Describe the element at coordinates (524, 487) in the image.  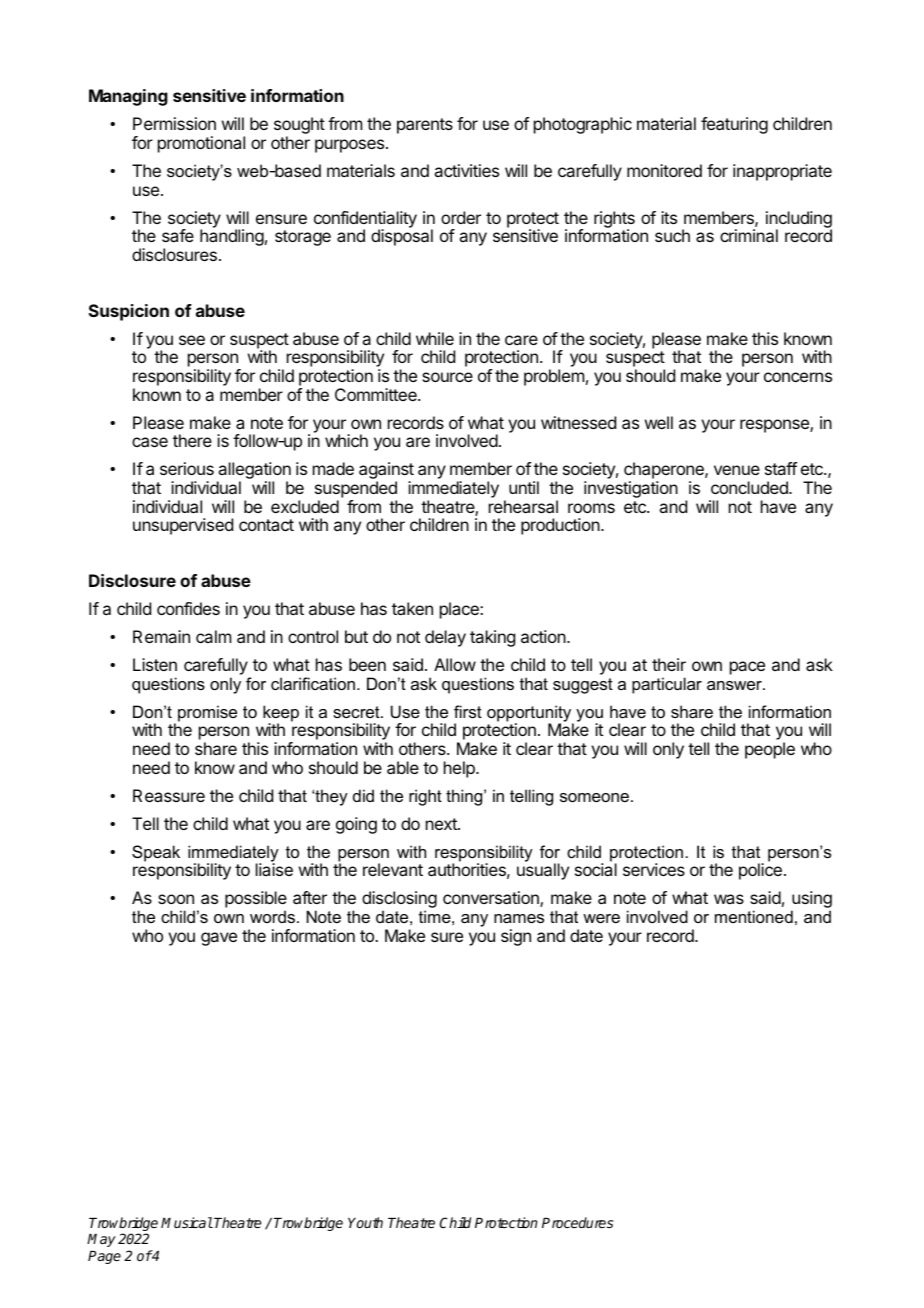
I see `until` at that location.
